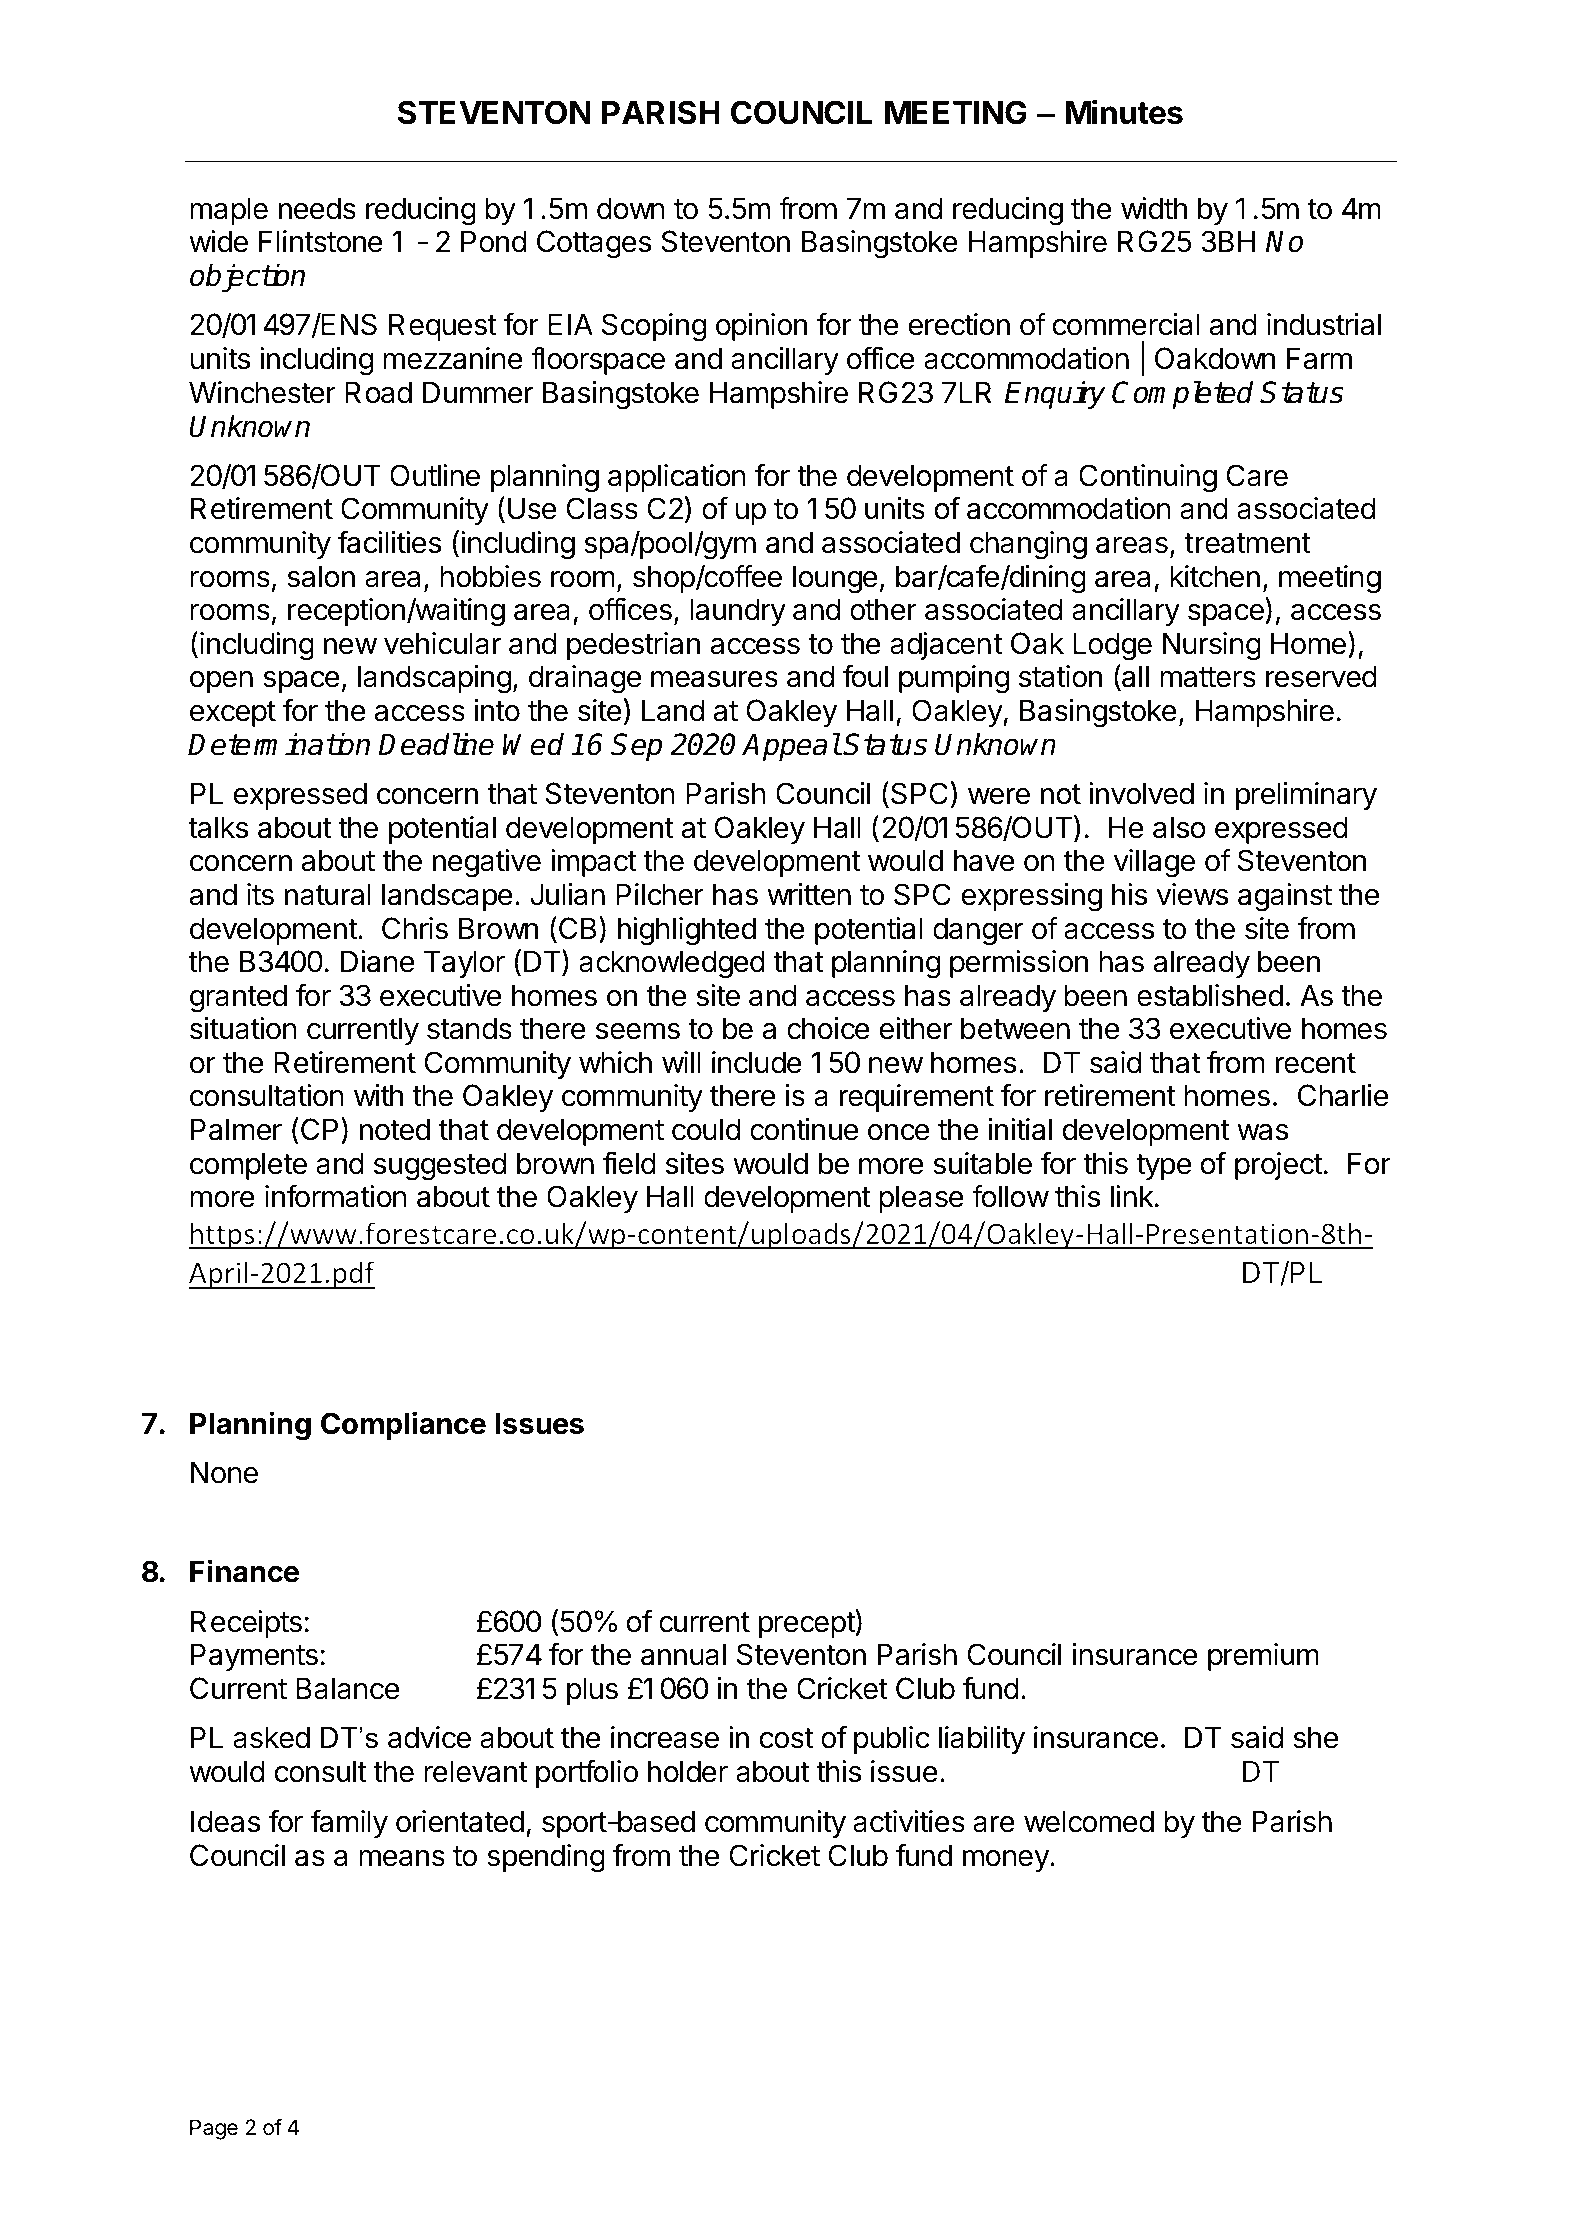 The width and height of the document is (1580, 2233). I want to click on views, so click(1192, 894).
